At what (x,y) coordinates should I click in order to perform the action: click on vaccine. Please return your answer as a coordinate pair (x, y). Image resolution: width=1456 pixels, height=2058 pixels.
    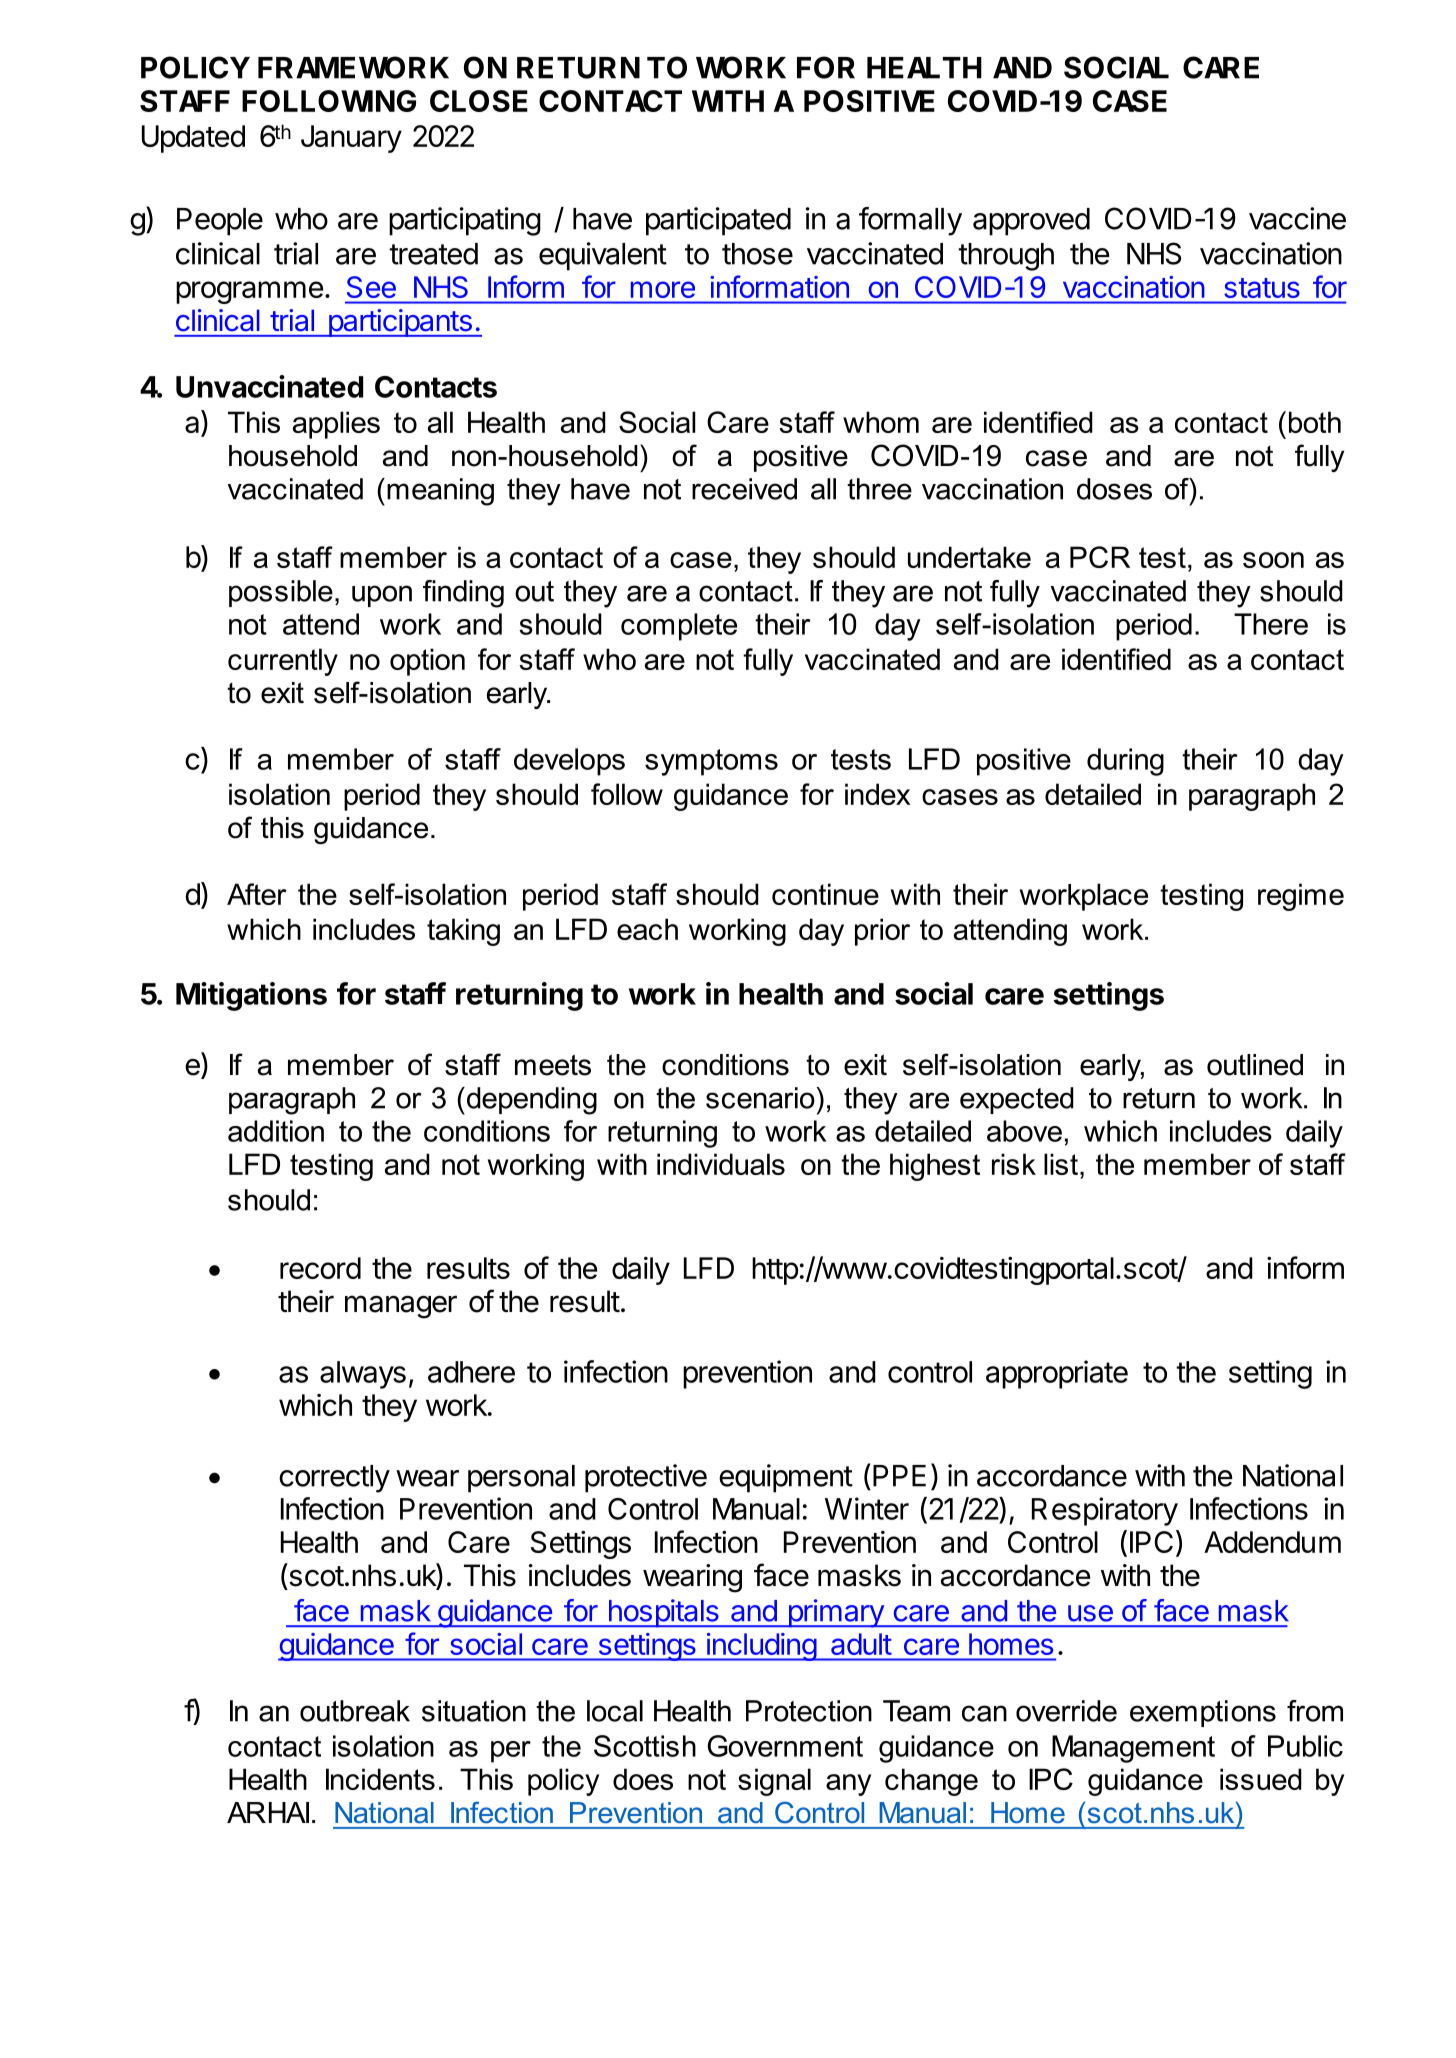
    Looking at the image, I should click on (1297, 218).
